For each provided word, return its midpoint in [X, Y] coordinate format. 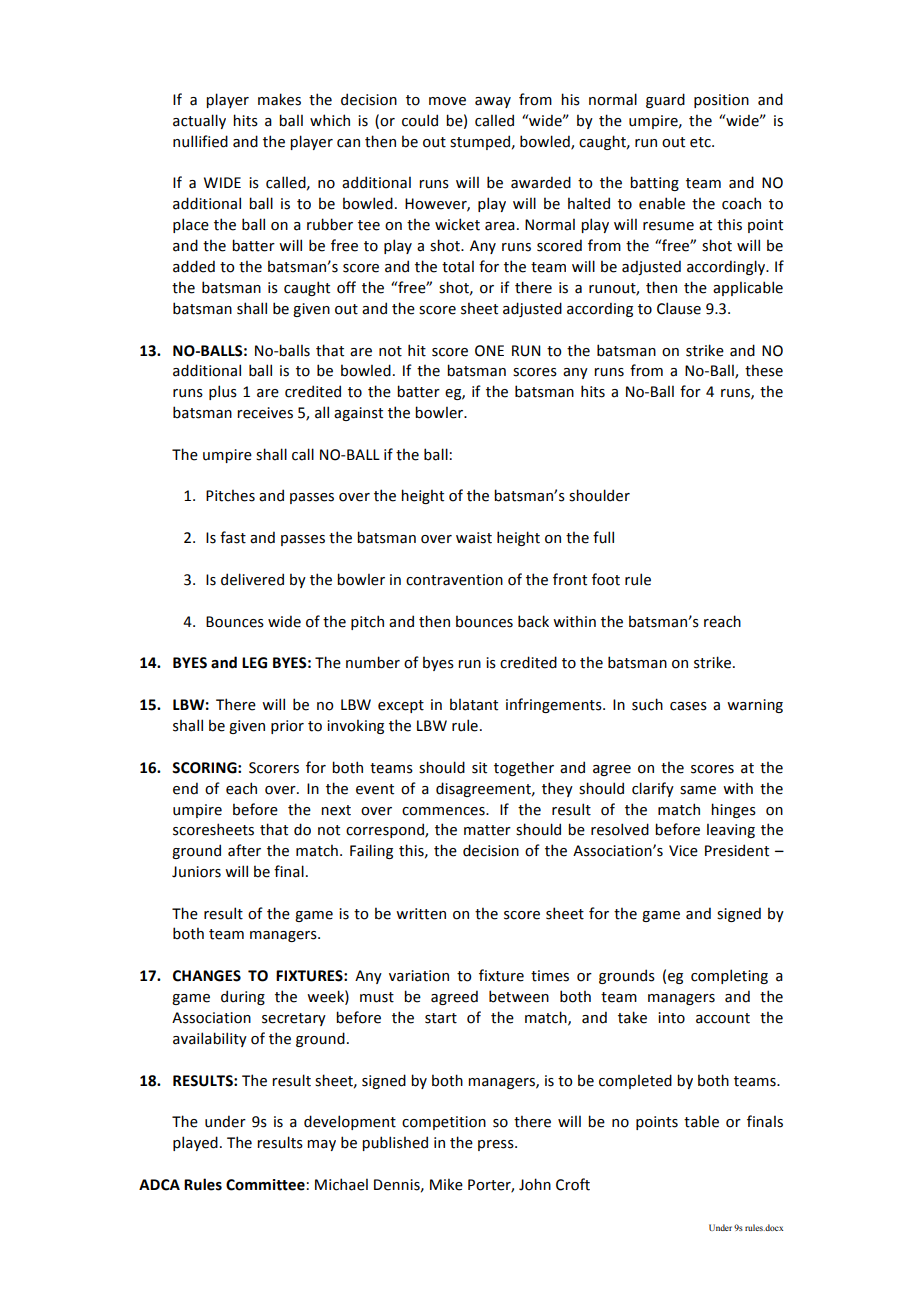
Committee [265, 1185]
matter [487, 830]
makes [279, 99]
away [493, 102]
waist [474, 538]
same [698, 790]
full [603, 537]
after [244, 850]
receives [265, 413]
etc [701, 142]
